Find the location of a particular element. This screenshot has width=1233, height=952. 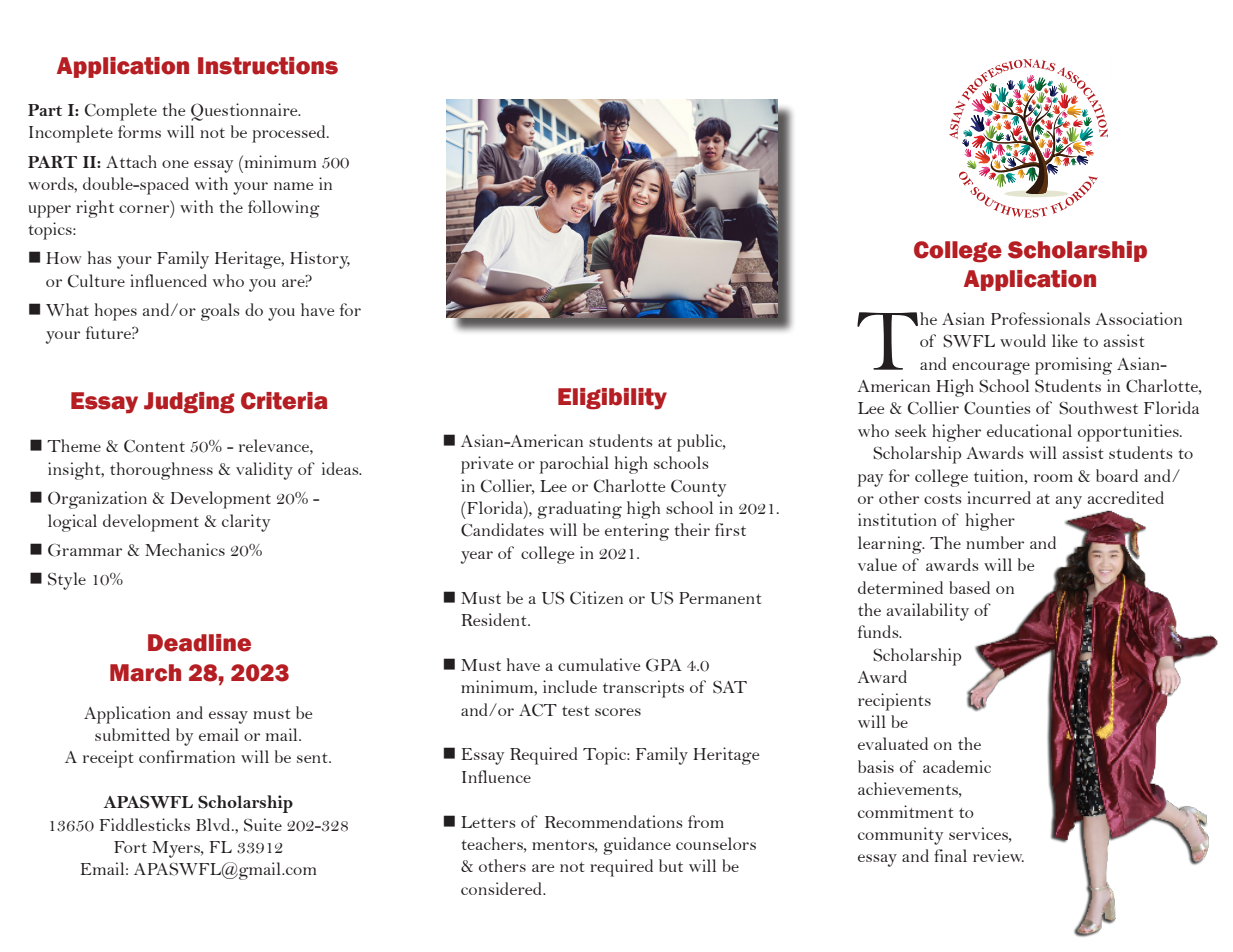

processed is located at coordinates (290, 134).
